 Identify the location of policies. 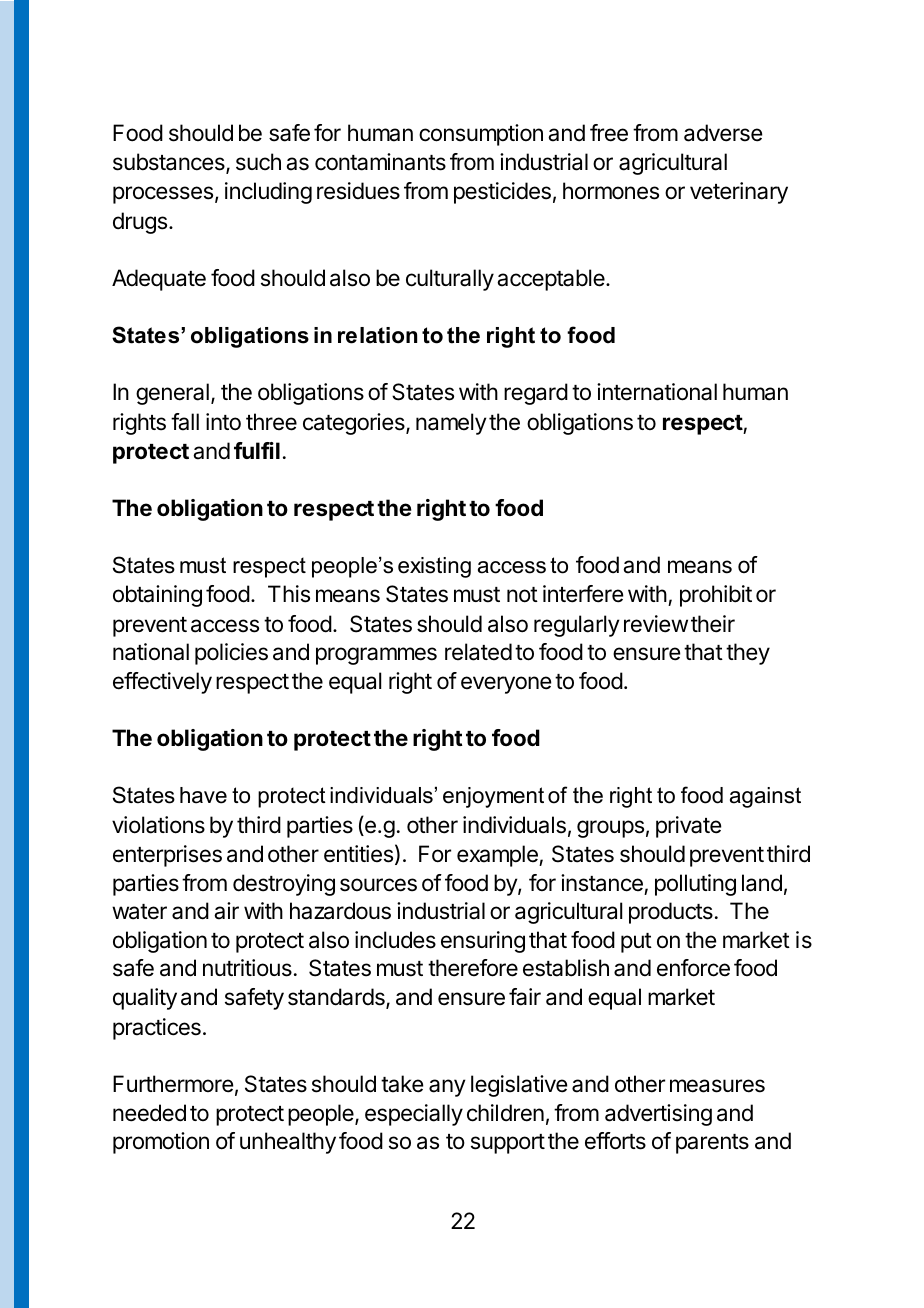
(231, 654).
